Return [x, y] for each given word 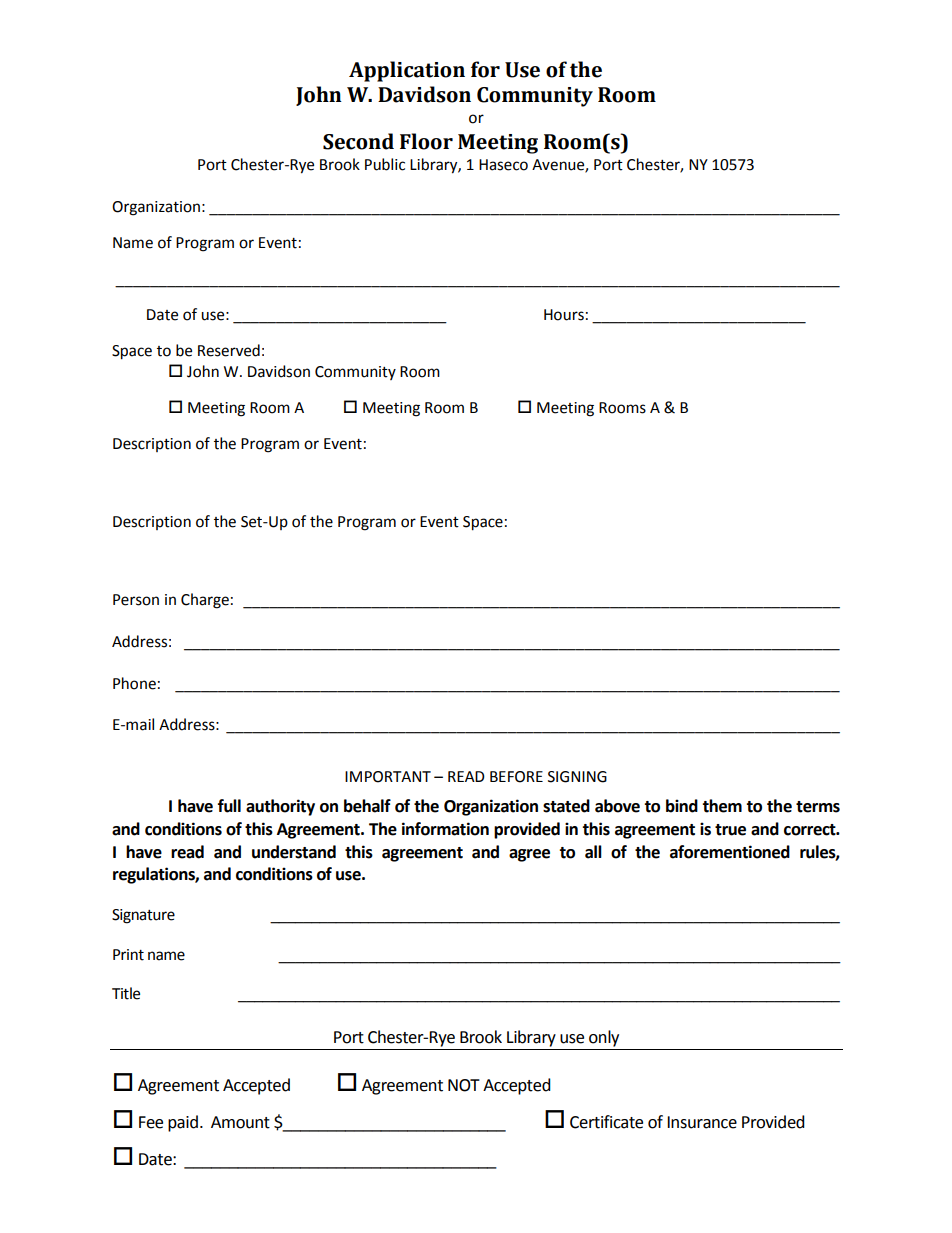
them [722, 806]
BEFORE [516, 777]
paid [183, 1123]
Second [358, 141]
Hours [564, 315]
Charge [205, 601]
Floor [426, 141]
